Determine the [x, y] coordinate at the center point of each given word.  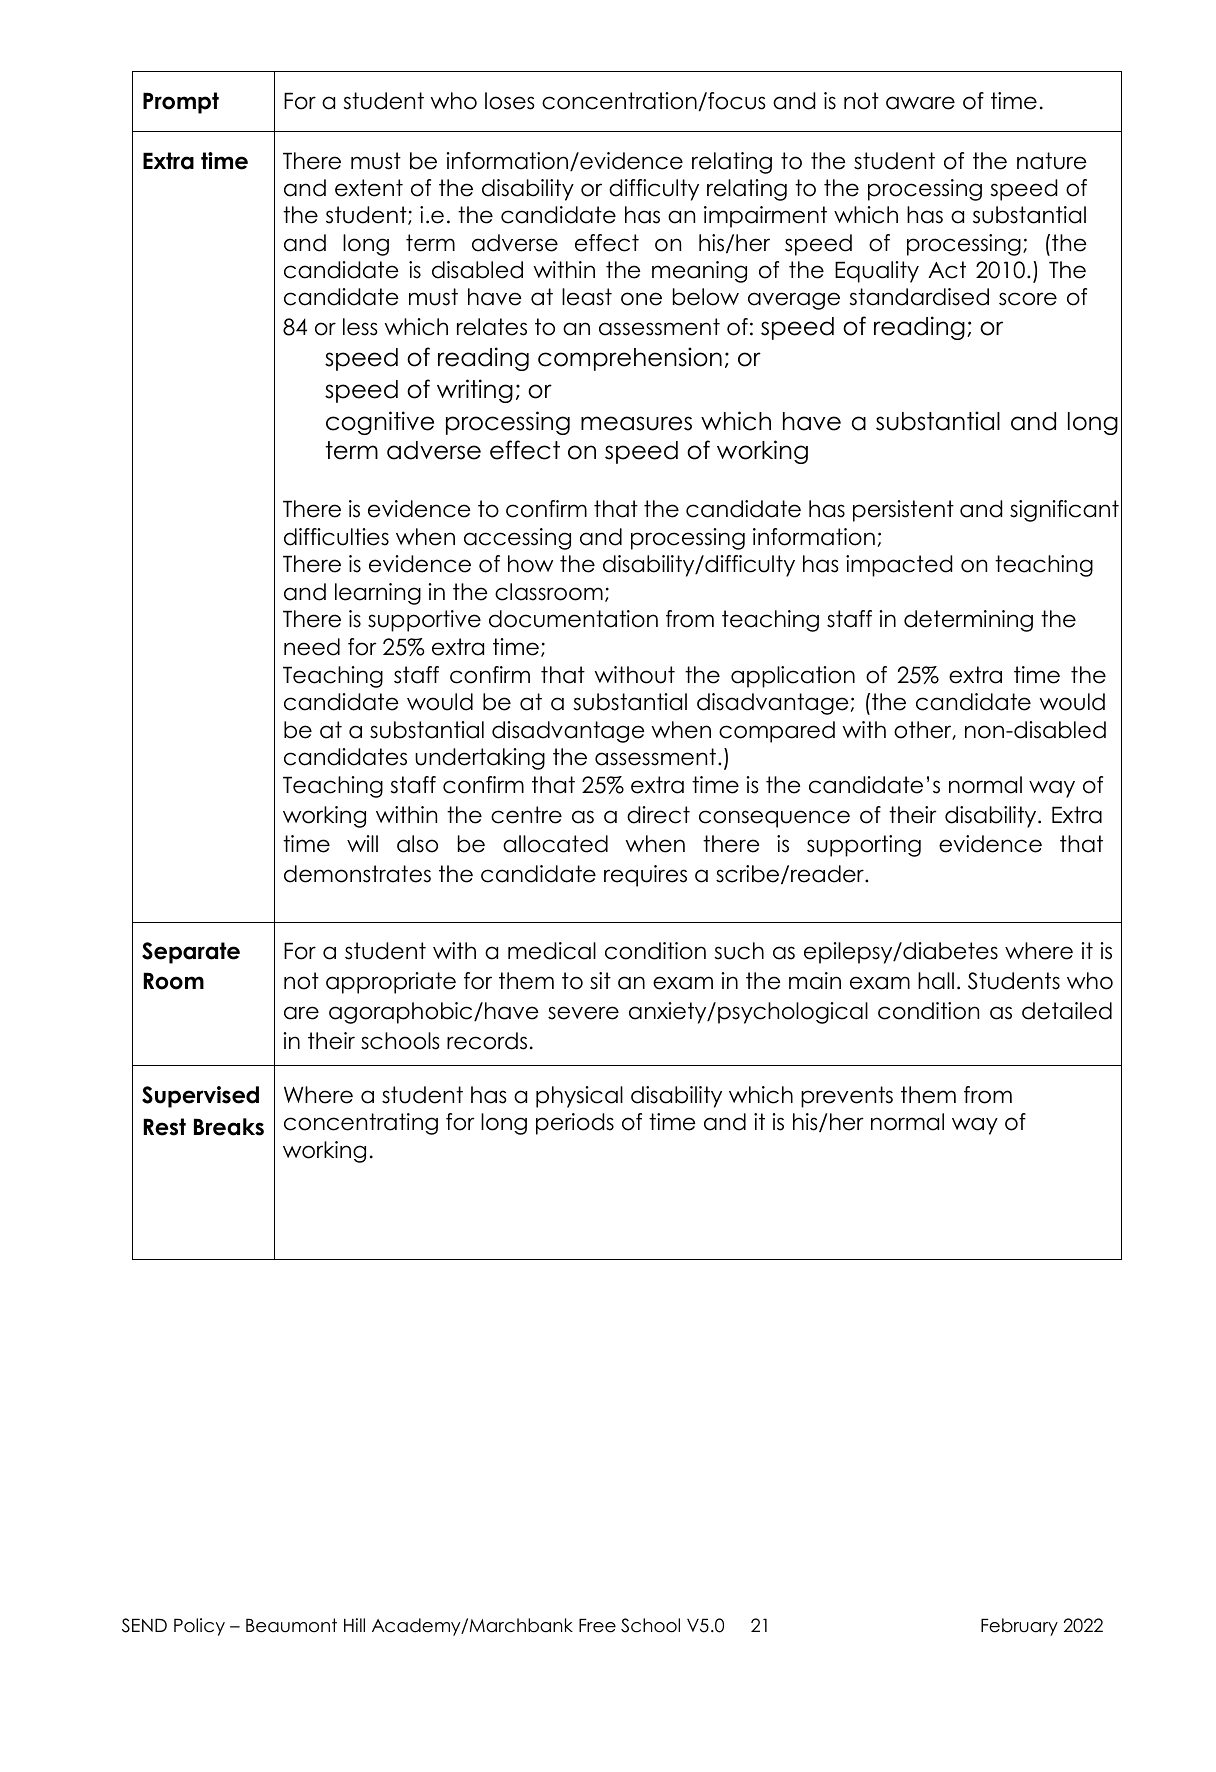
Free [597, 1625]
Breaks [229, 1127]
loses [510, 101]
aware [920, 103]
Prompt [181, 103]
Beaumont [291, 1625]
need [312, 647]
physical [579, 1097]
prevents [847, 1097]
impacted [899, 566]
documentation [573, 619]
